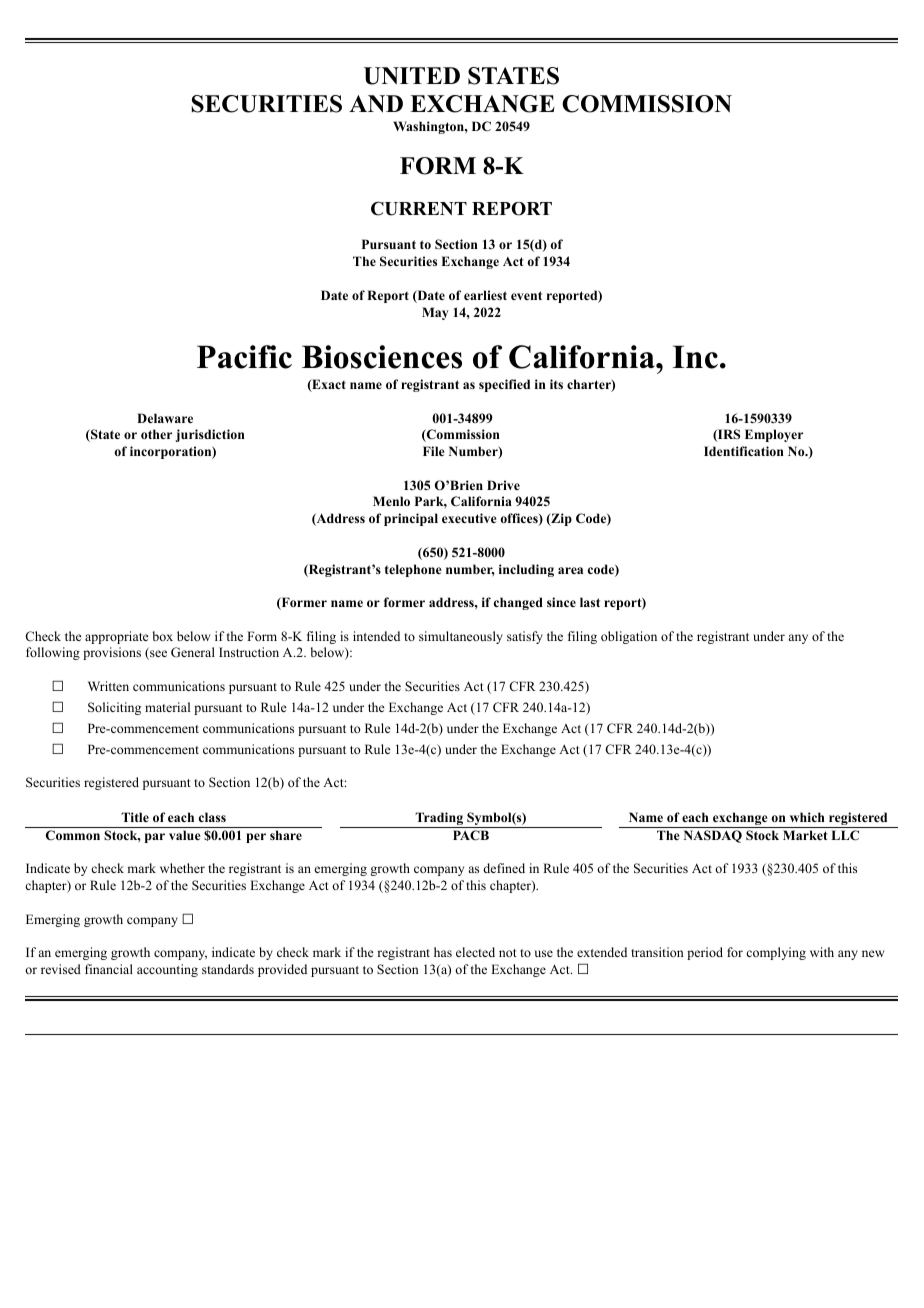 Image resolution: width=924 pixels, height=1308 pixels. I want to click on accounting, so click(167, 970).
